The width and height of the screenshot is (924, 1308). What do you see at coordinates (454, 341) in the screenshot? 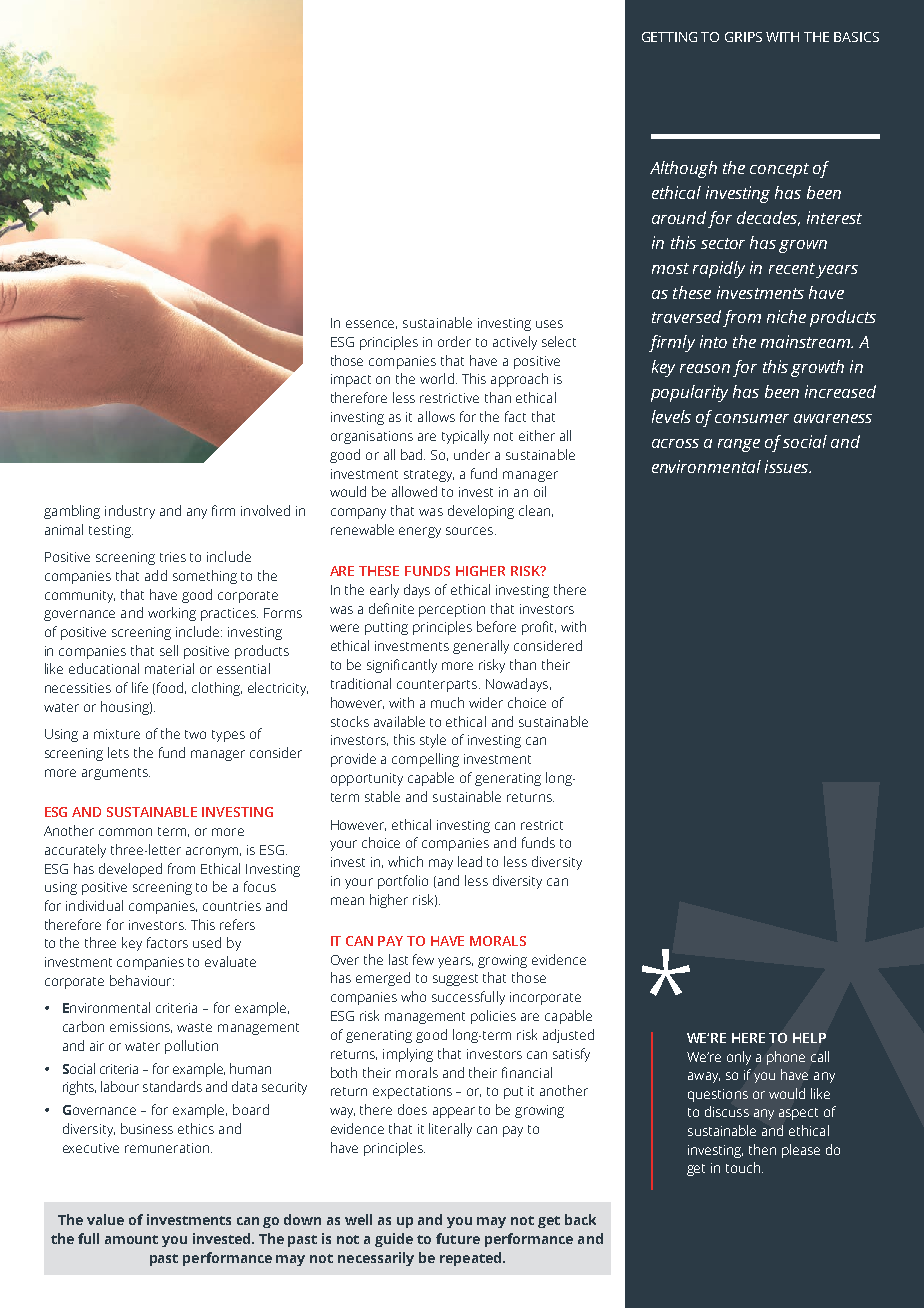
I see `order` at bounding box center [454, 341].
